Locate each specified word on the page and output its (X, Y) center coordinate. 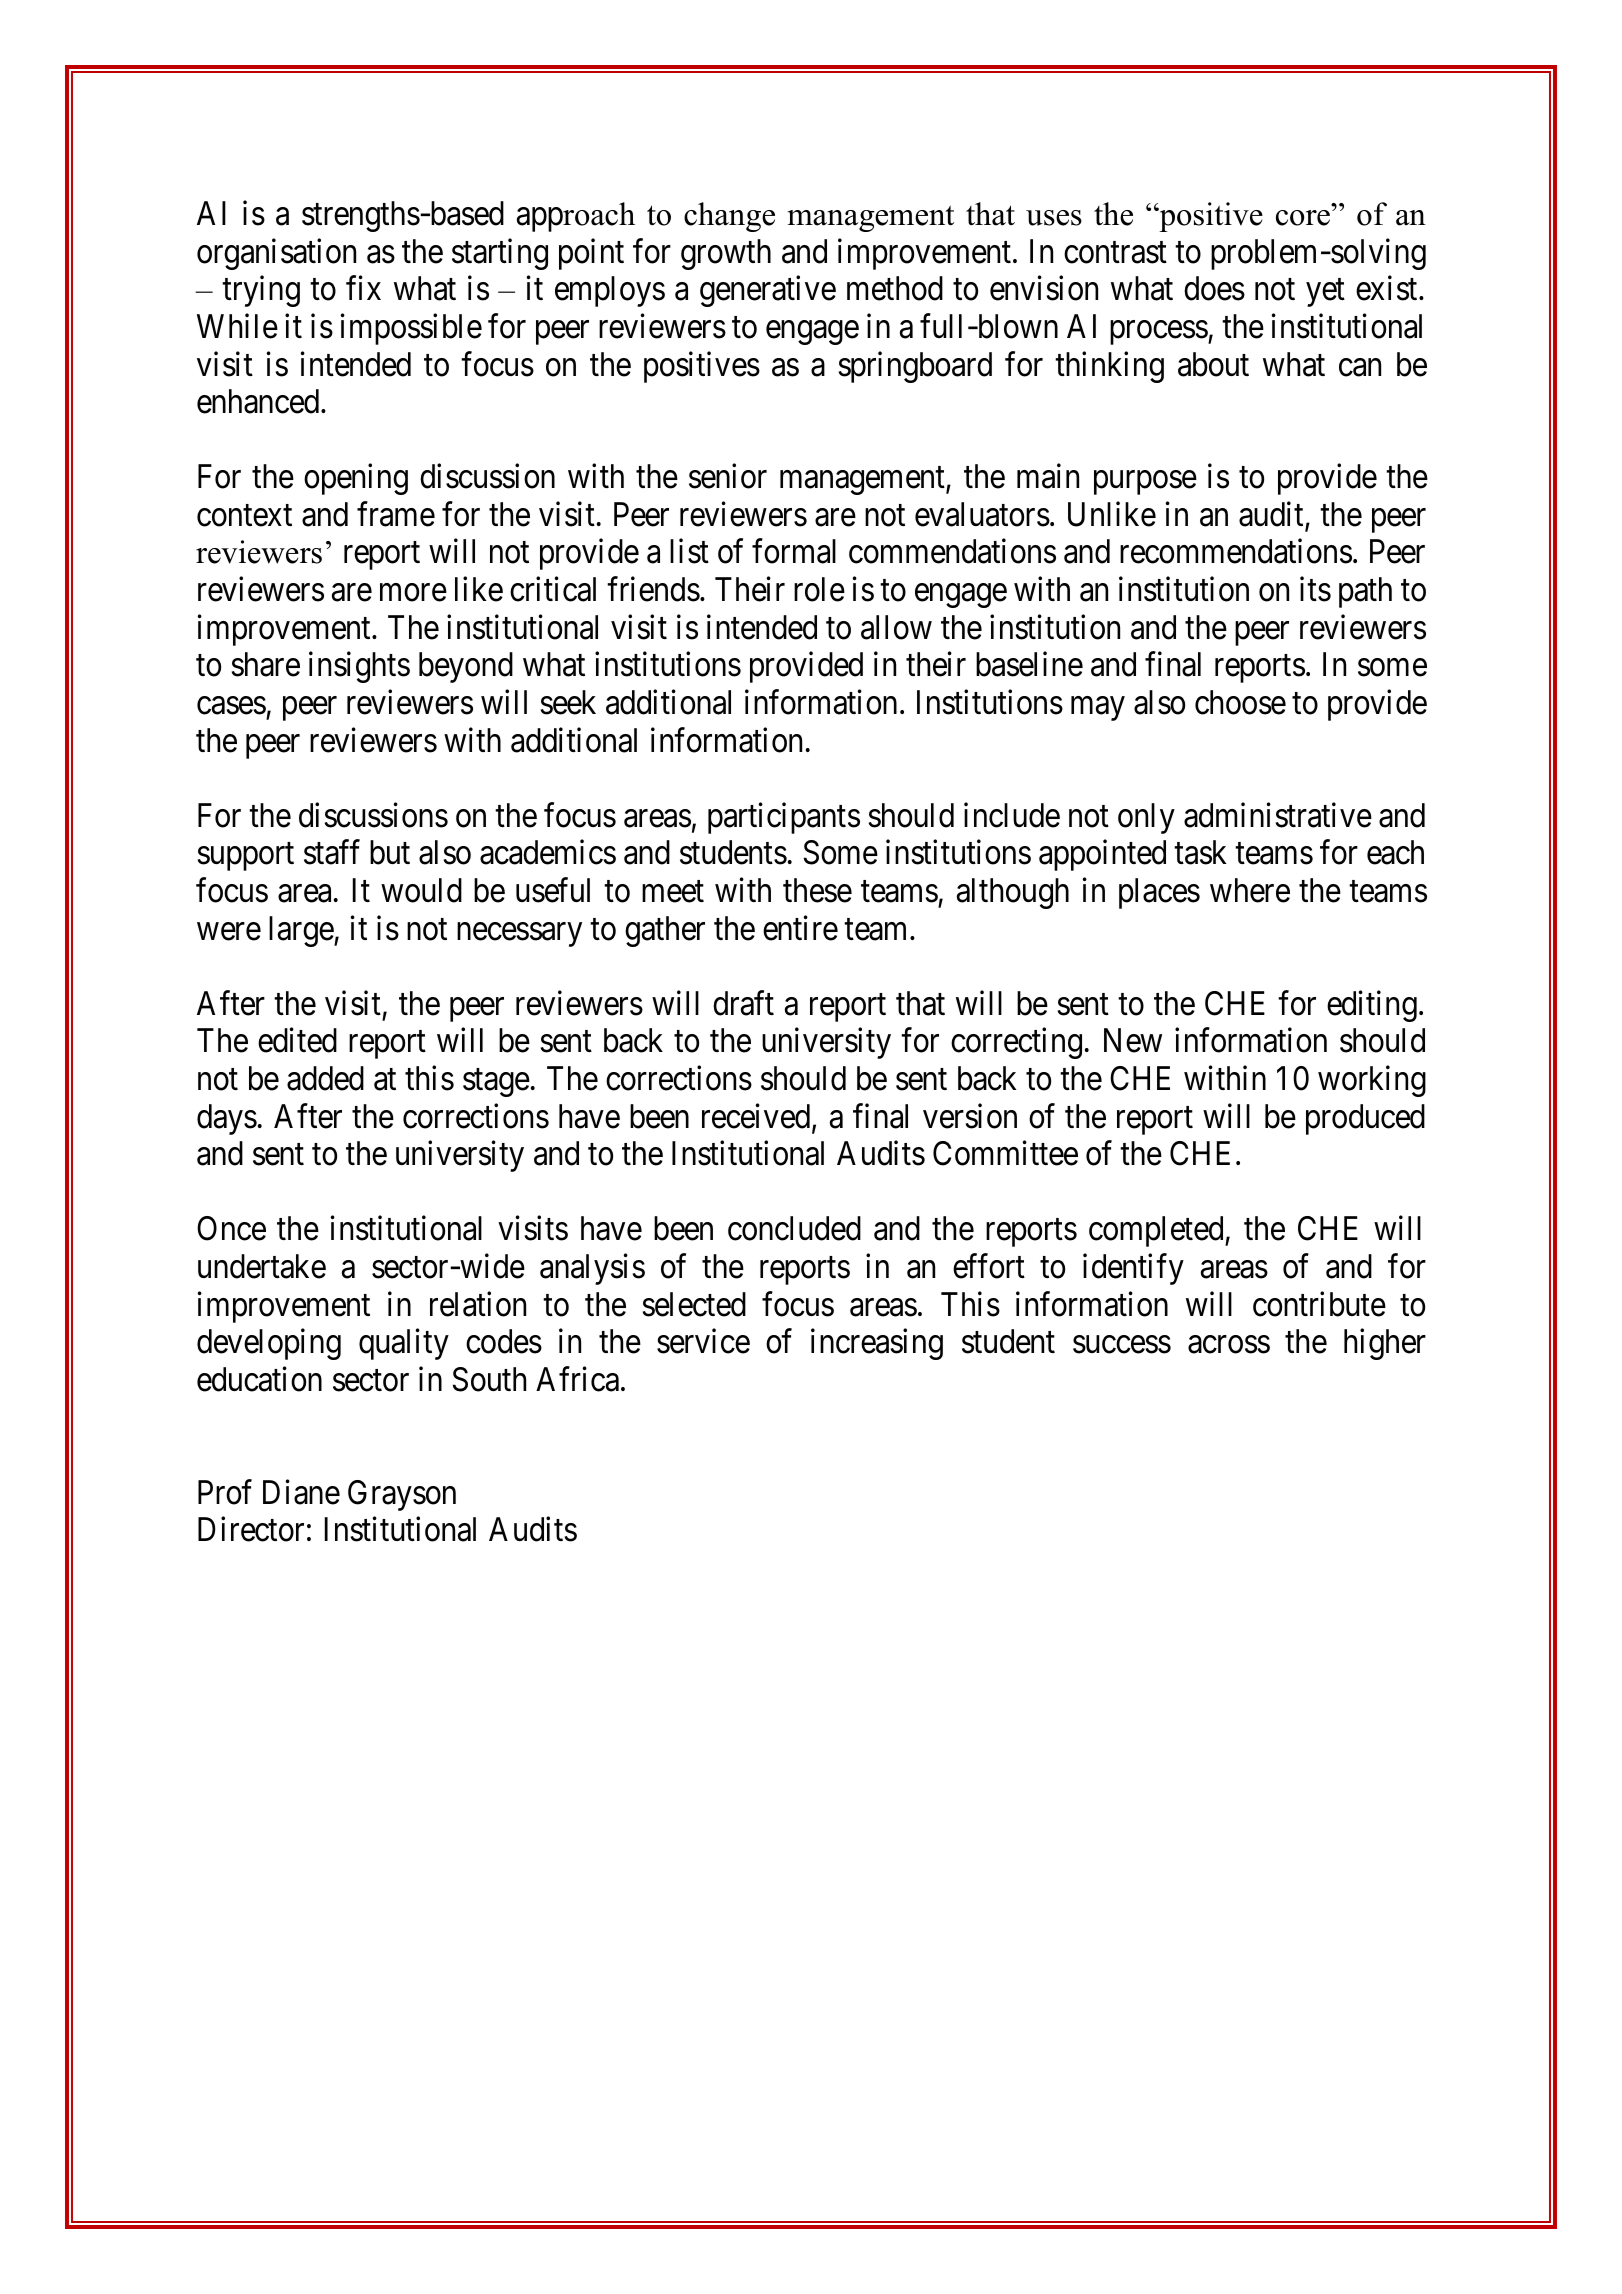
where (1250, 890)
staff (332, 852)
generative (768, 291)
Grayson (402, 1495)
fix (363, 288)
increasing (877, 1344)
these (817, 890)
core (1303, 218)
